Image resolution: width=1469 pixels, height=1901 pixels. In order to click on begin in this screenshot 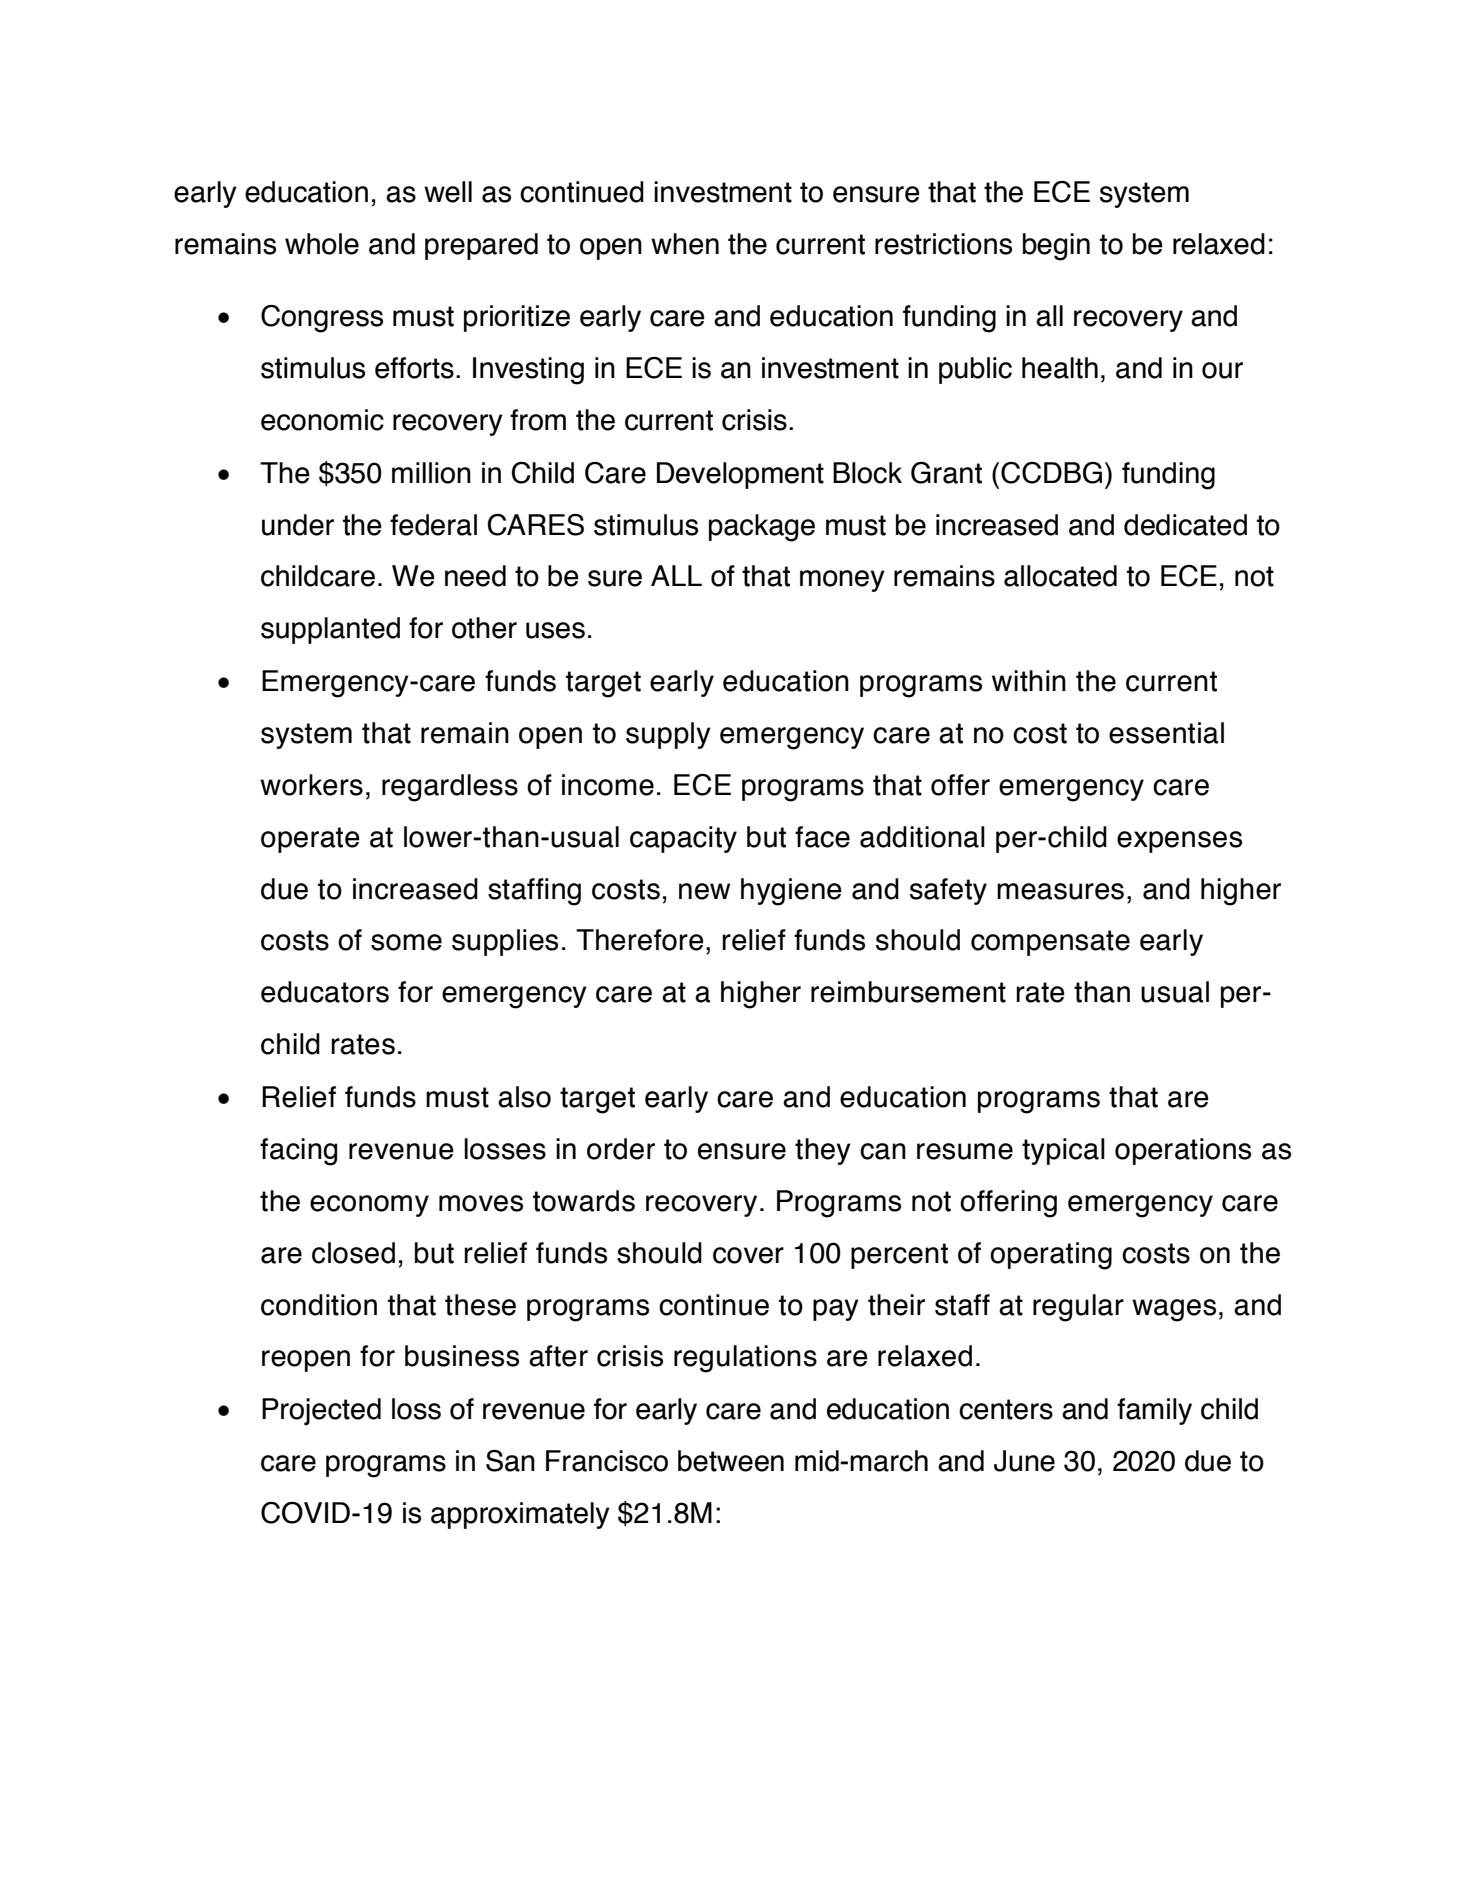, I will do `click(1056, 247)`.
